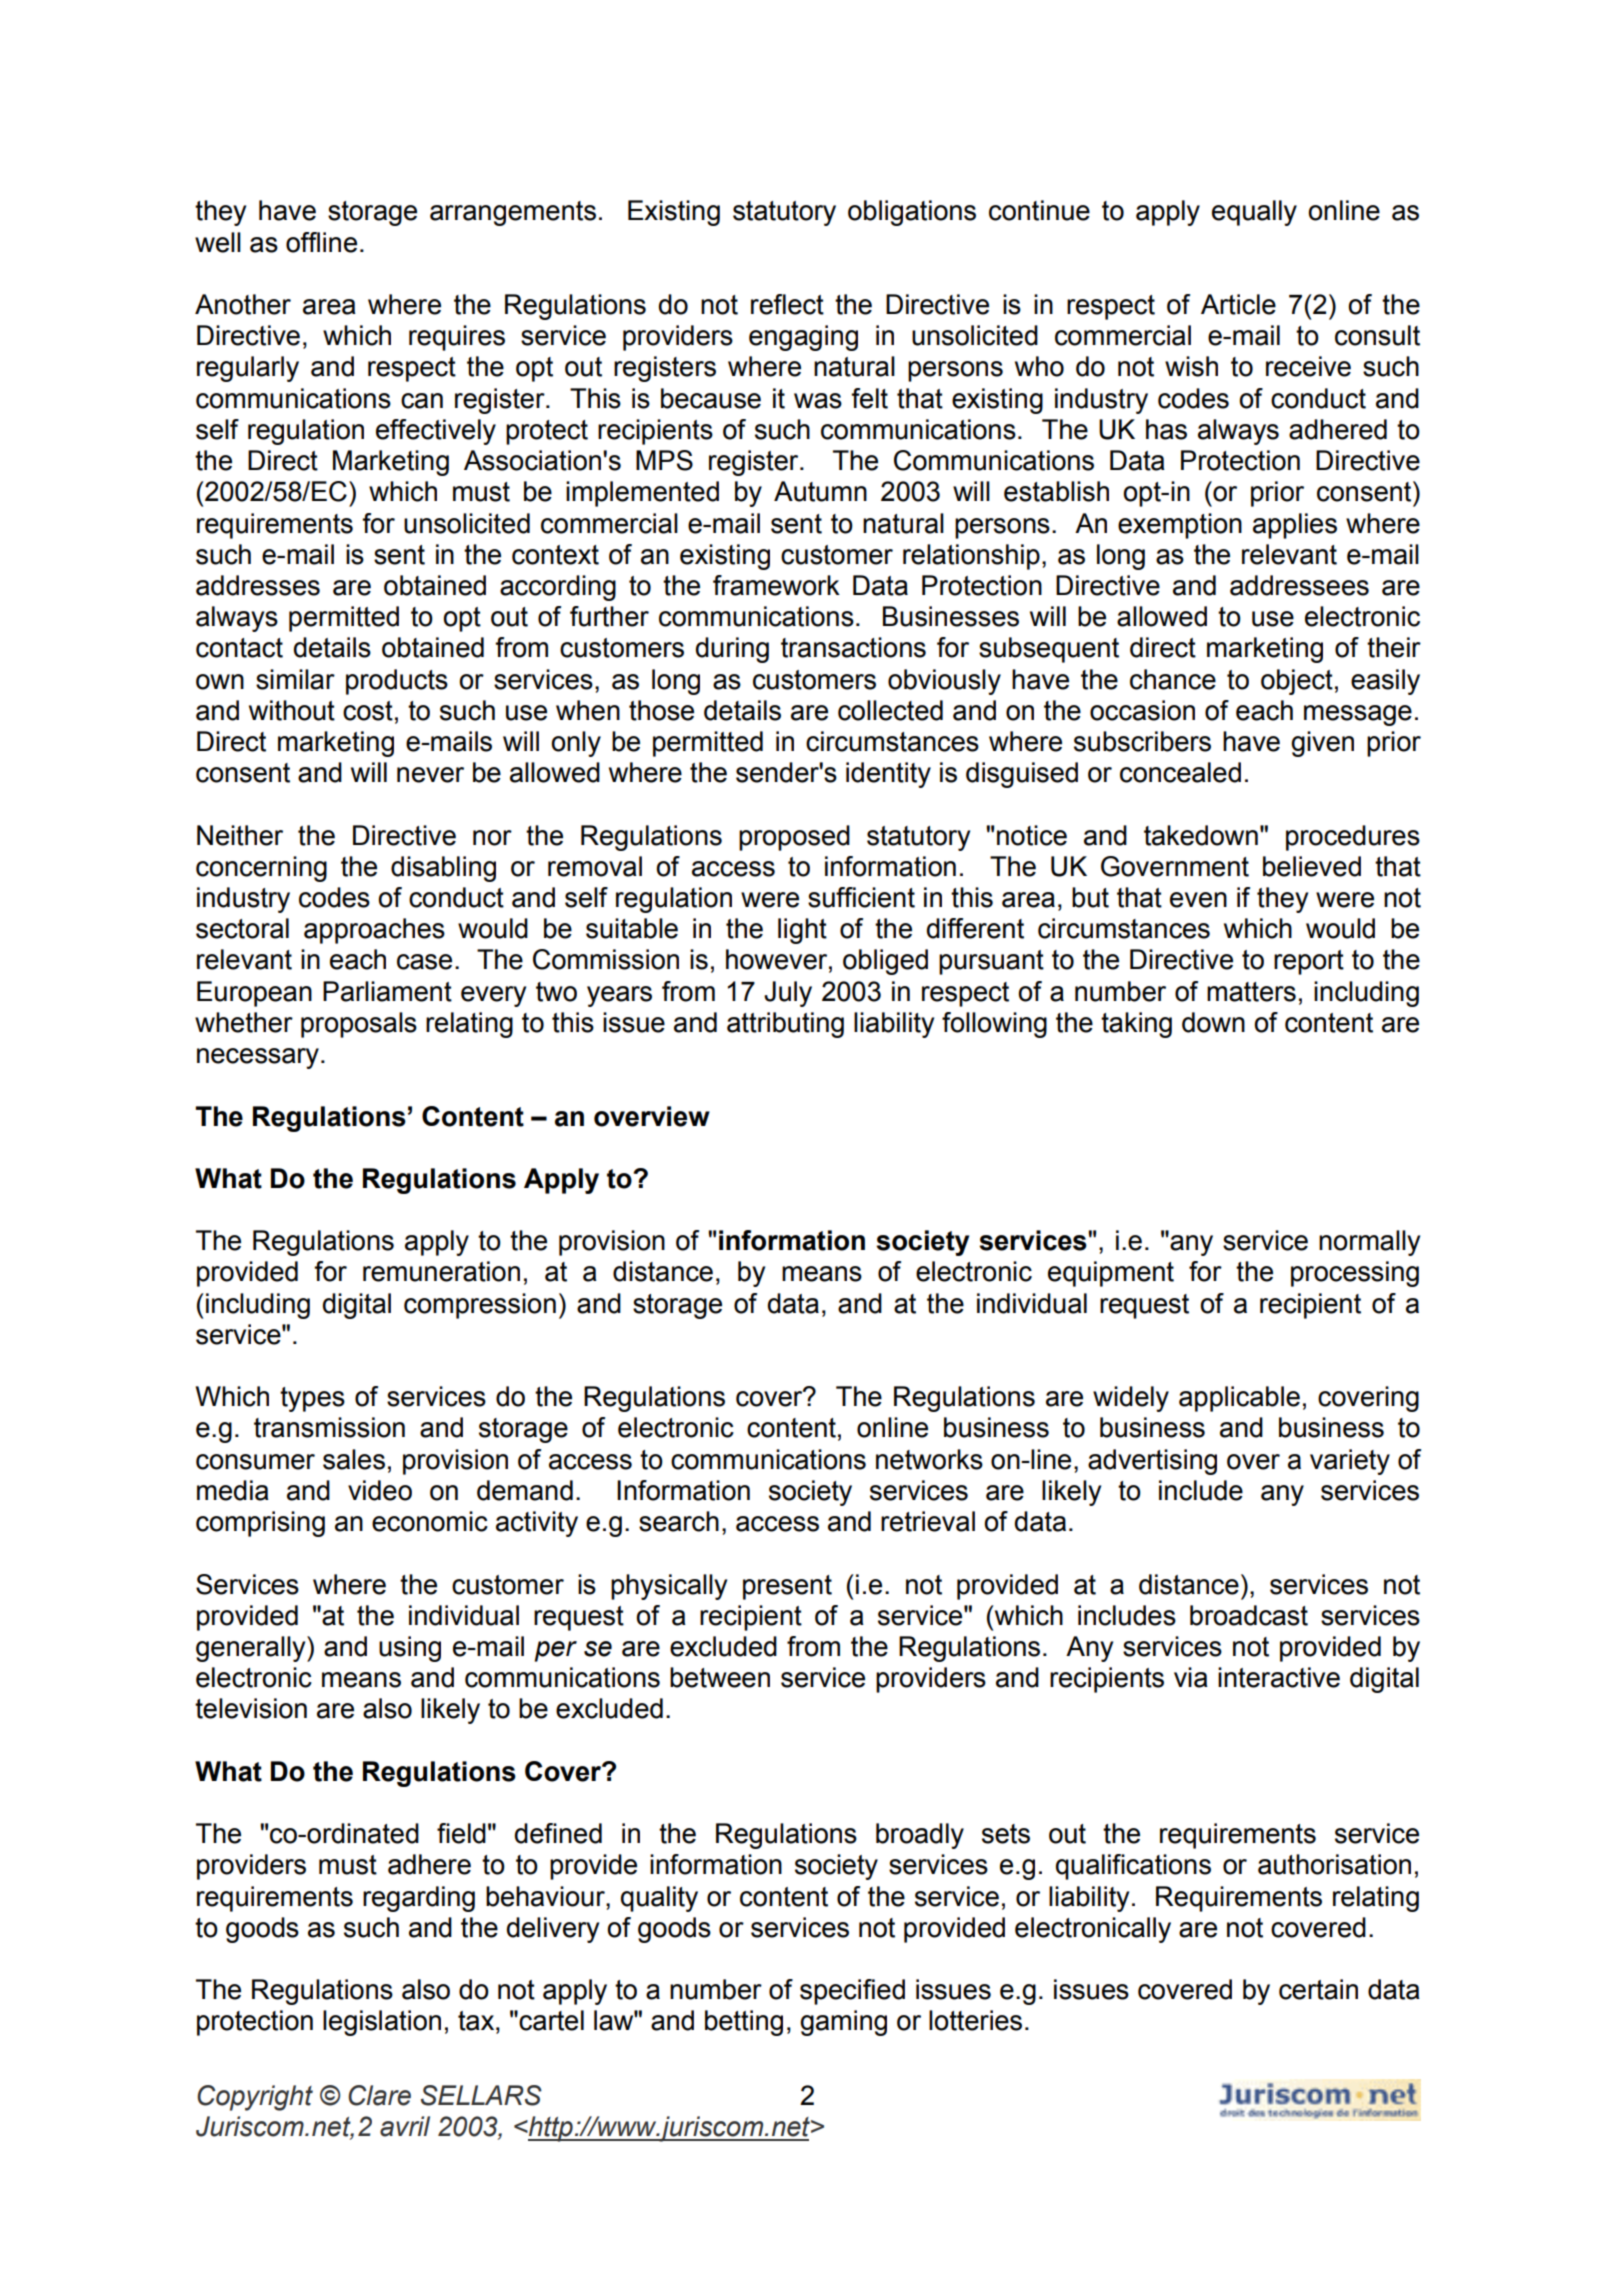 Image resolution: width=1615 pixels, height=2285 pixels. I want to click on networks, so click(929, 1459).
